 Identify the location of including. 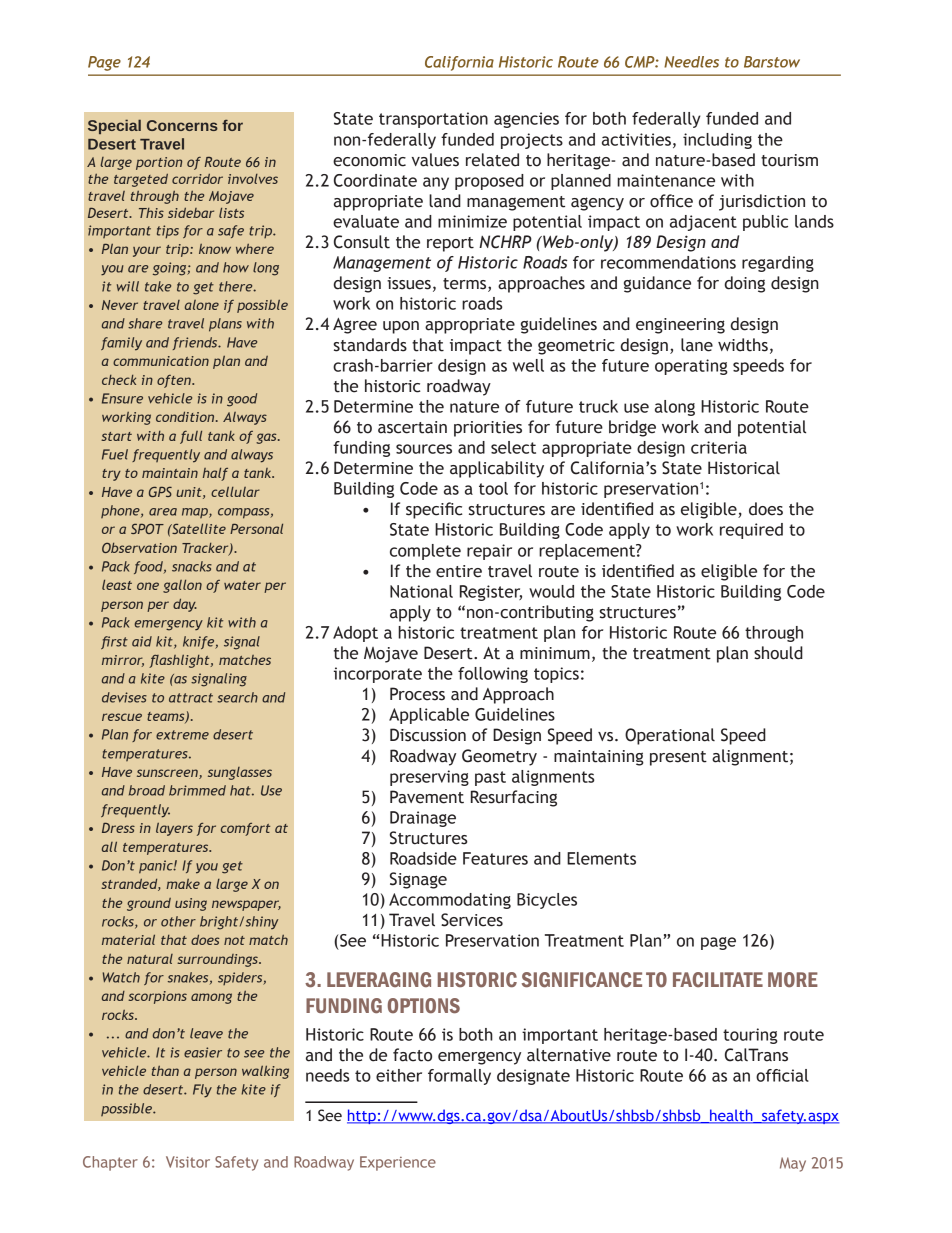
(717, 141).
